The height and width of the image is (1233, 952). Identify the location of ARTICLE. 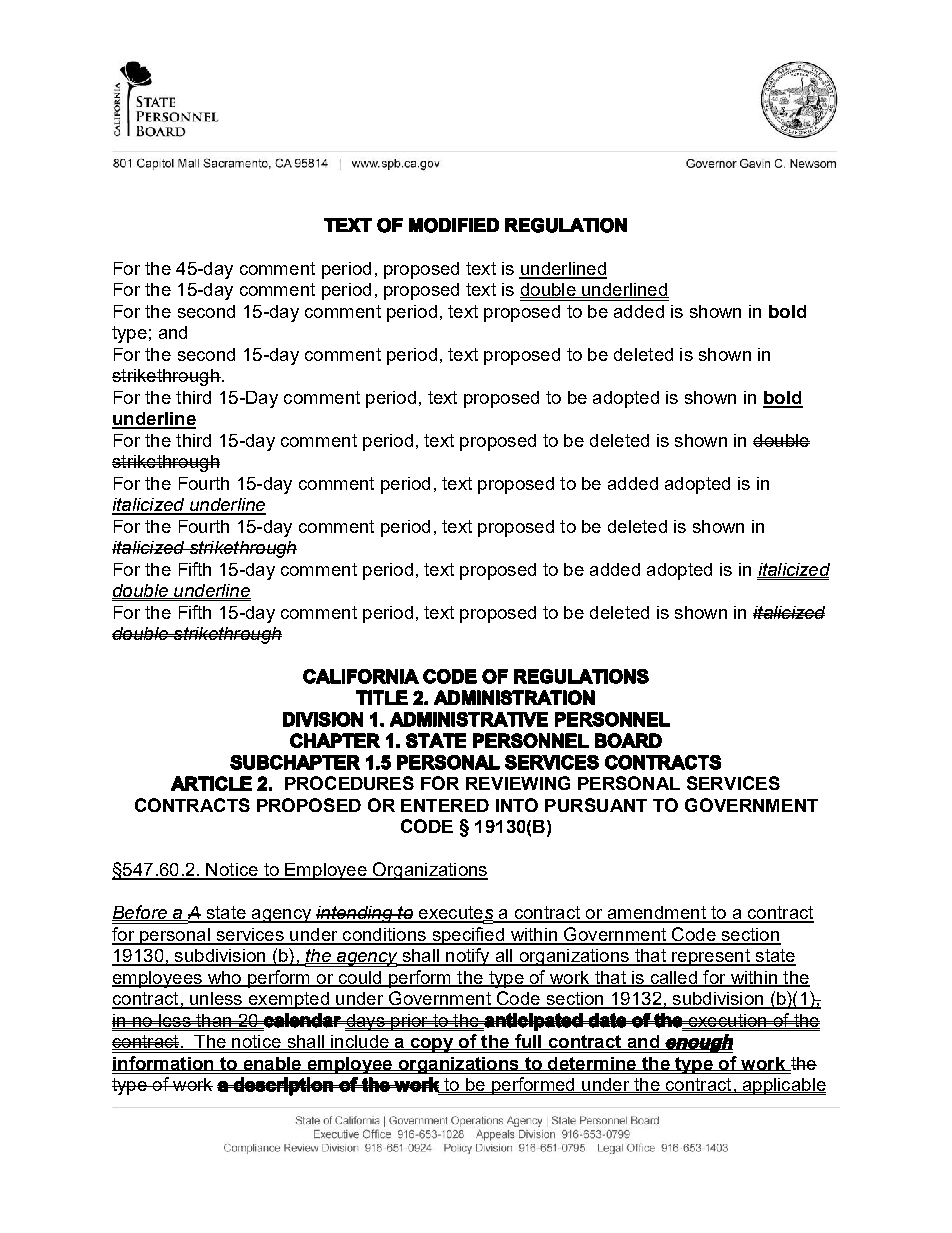
(211, 783).
